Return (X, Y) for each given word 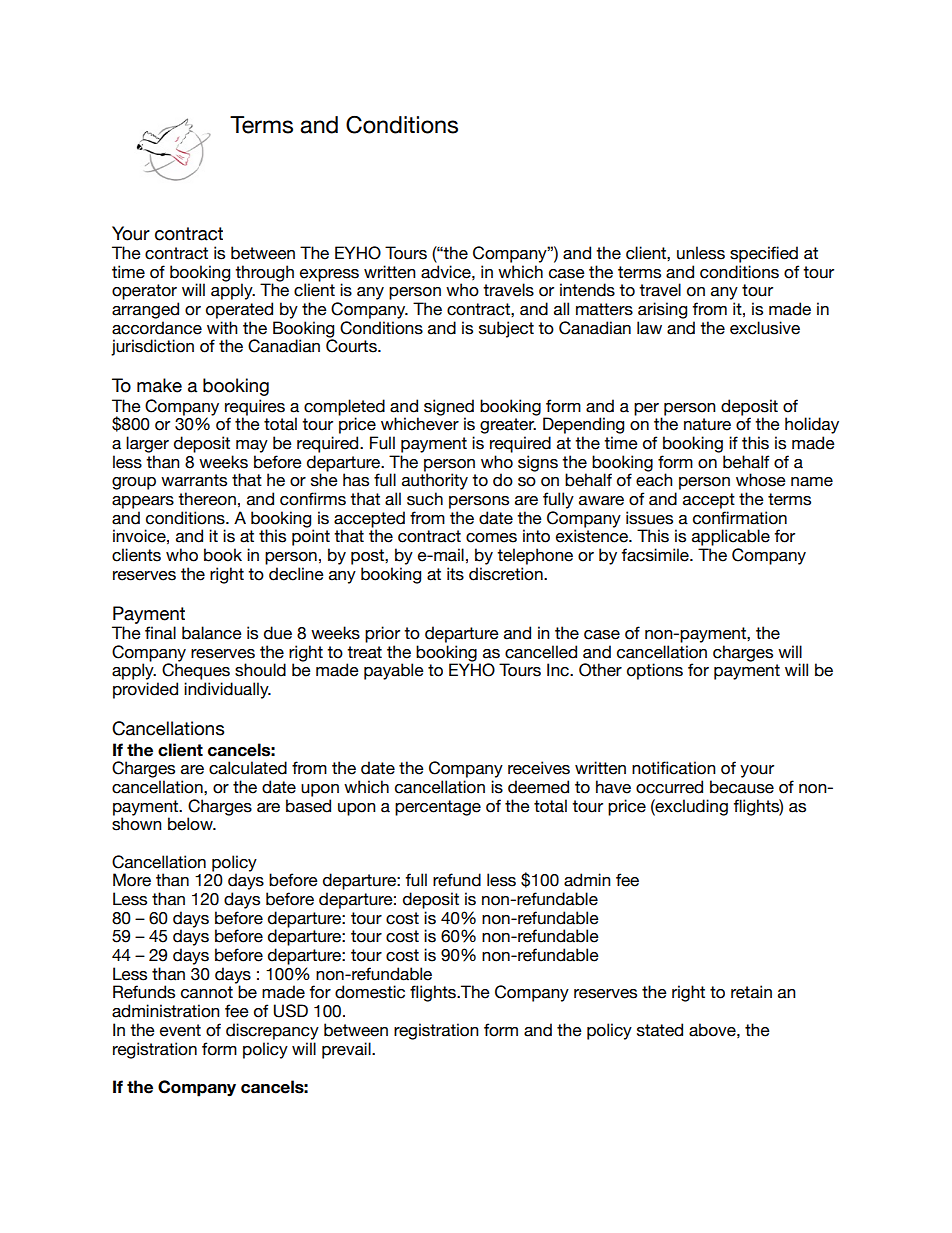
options (655, 671)
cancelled (541, 652)
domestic (370, 992)
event (180, 1030)
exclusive (765, 328)
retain (751, 992)
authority (435, 481)
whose (761, 480)
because (742, 787)
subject (506, 329)
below (191, 824)
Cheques (196, 670)
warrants (194, 480)
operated (239, 310)
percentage (438, 808)
